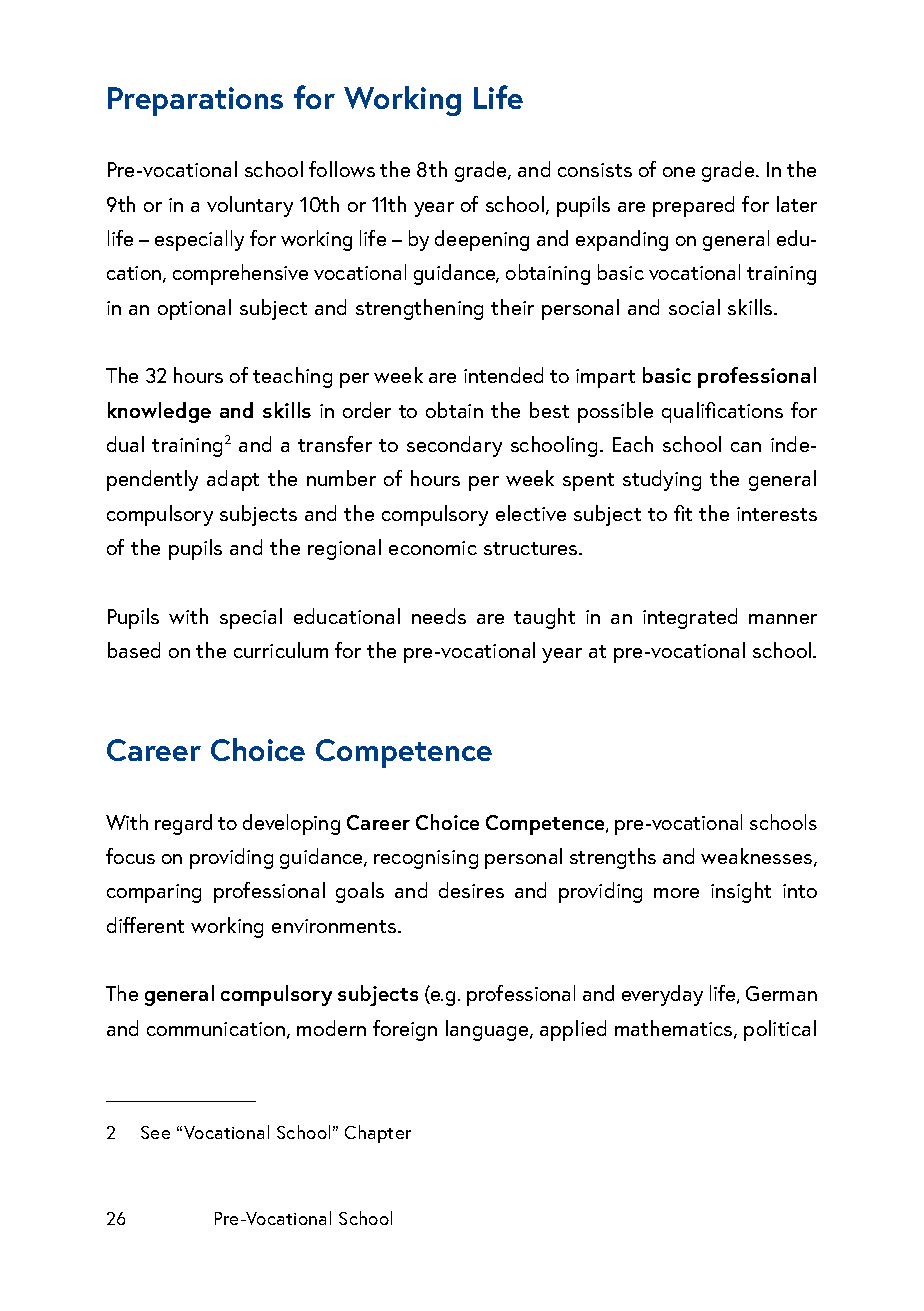  What do you see at coordinates (454, 446) in the document?
I see `secondary` at bounding box center [454, 446].
